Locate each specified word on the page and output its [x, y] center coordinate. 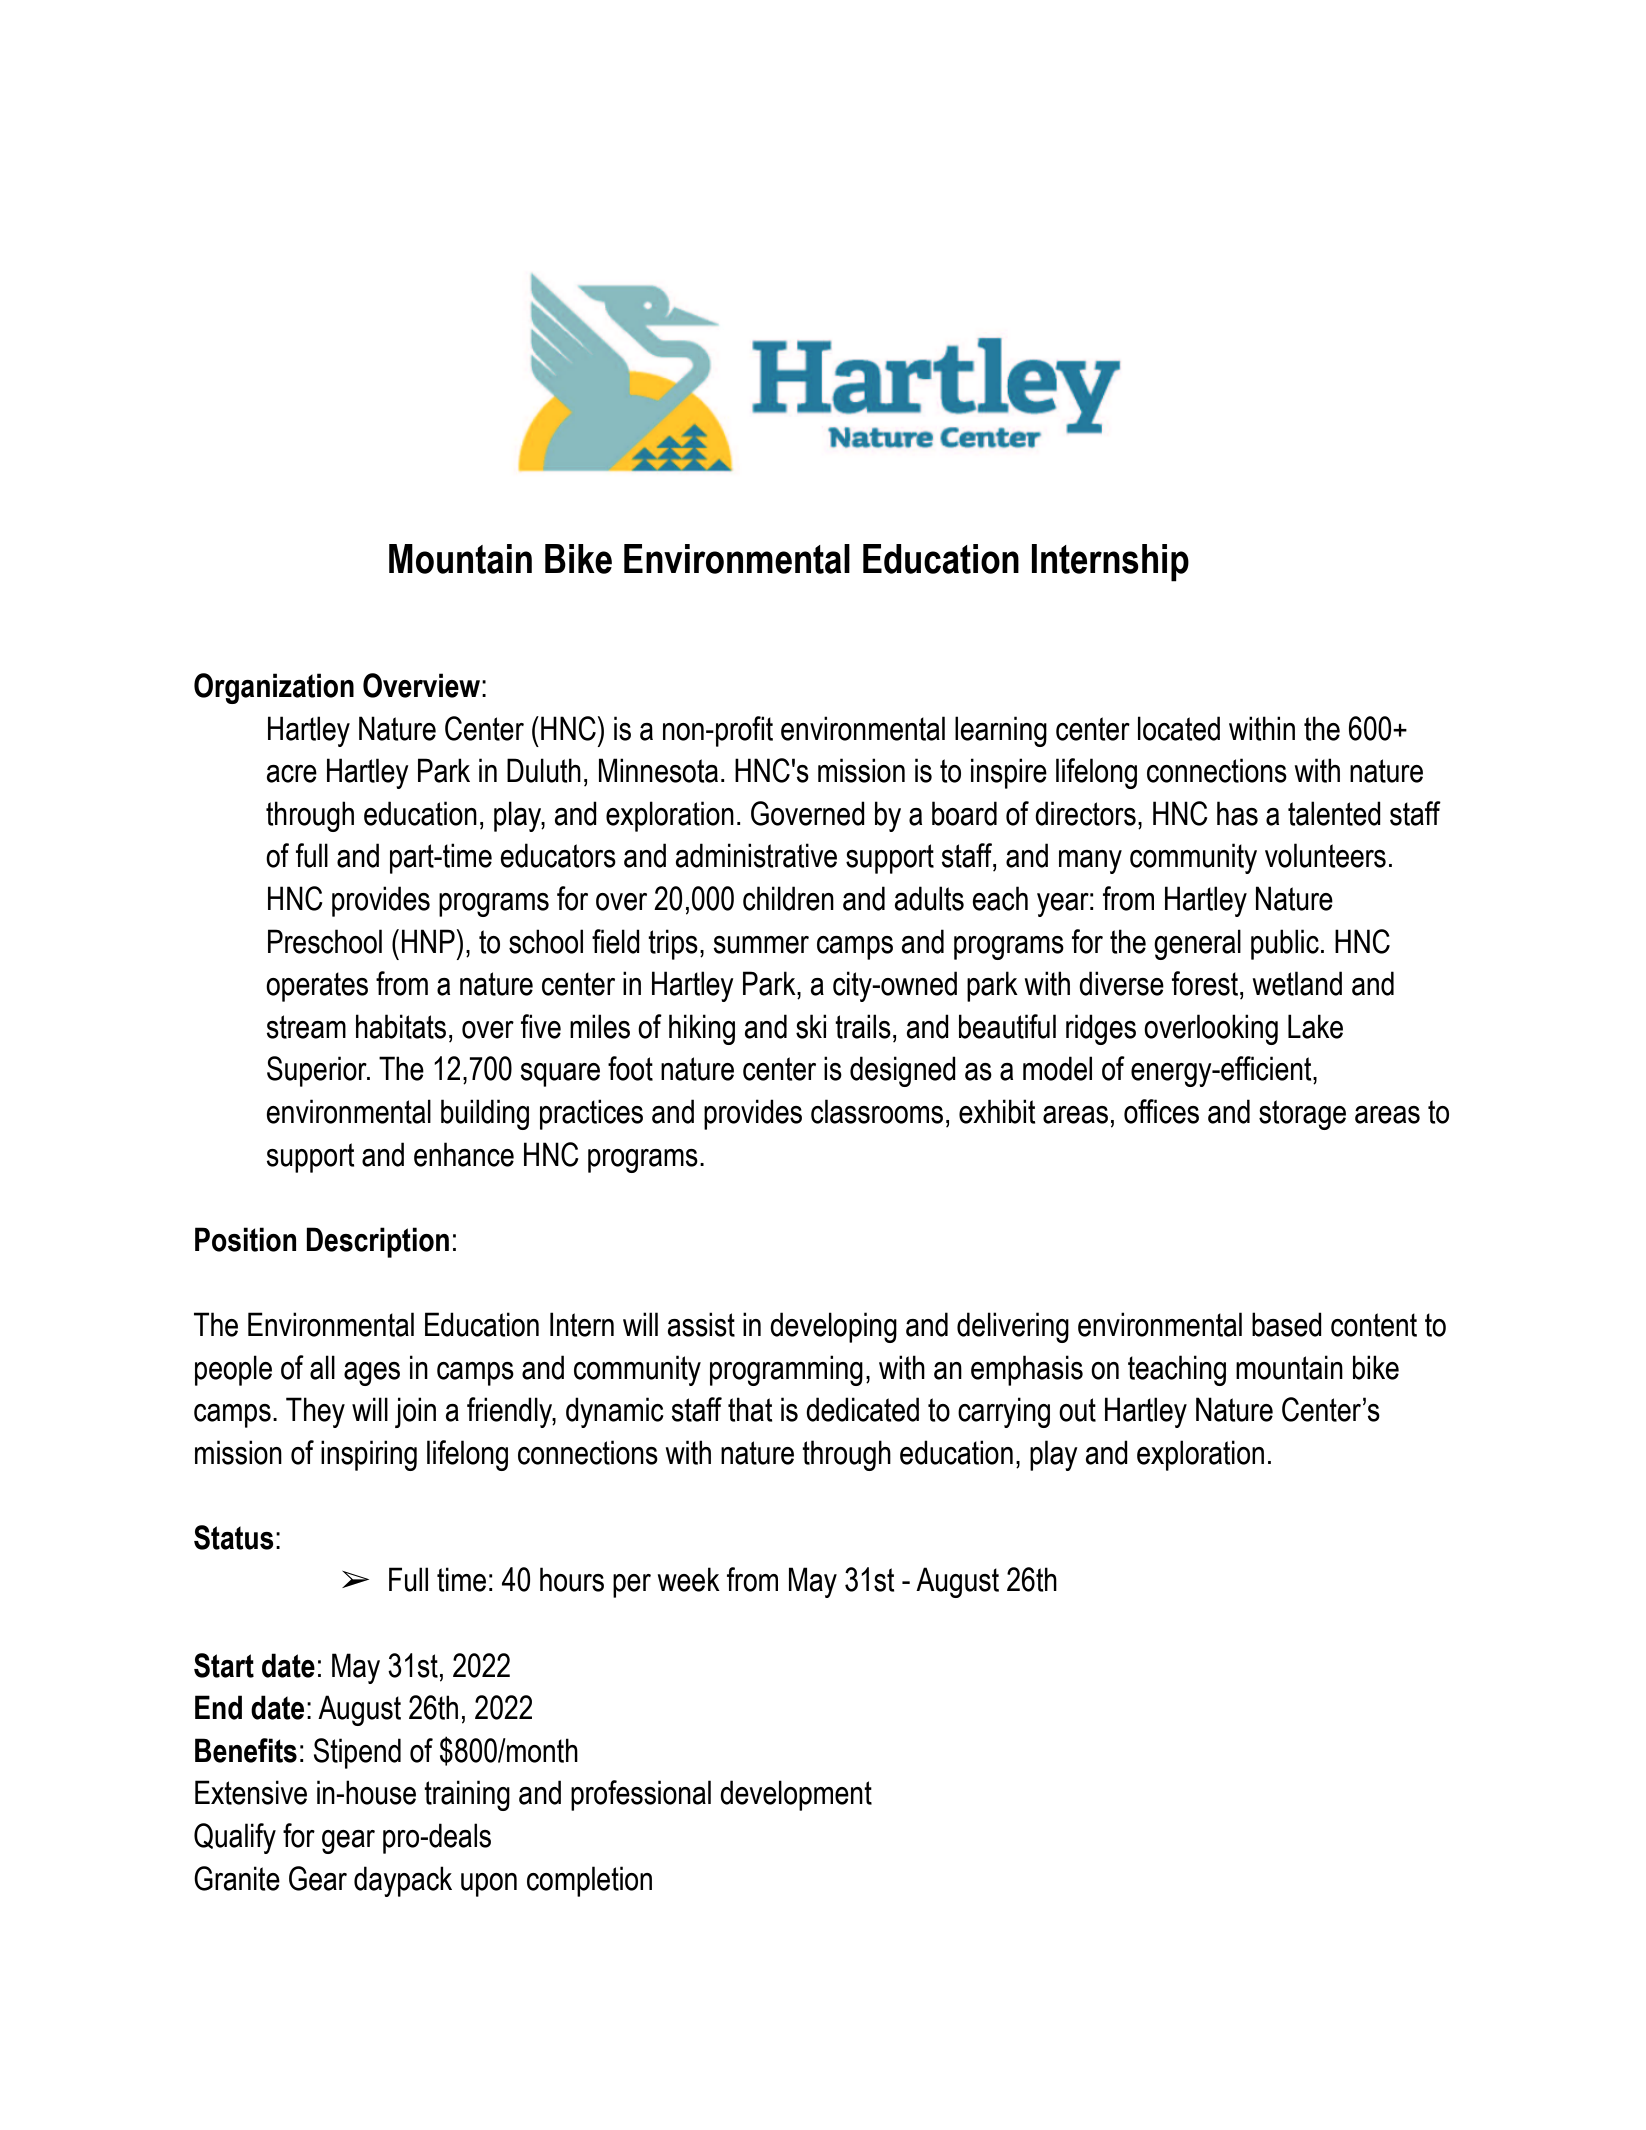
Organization [274, 688]
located [1179, 728]
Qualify [235, 1838]
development [796, 1795]
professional [641, 1795]
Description [377, 1242]
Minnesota [658, 770]
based [1287, 1324]
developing [833, 1327]
